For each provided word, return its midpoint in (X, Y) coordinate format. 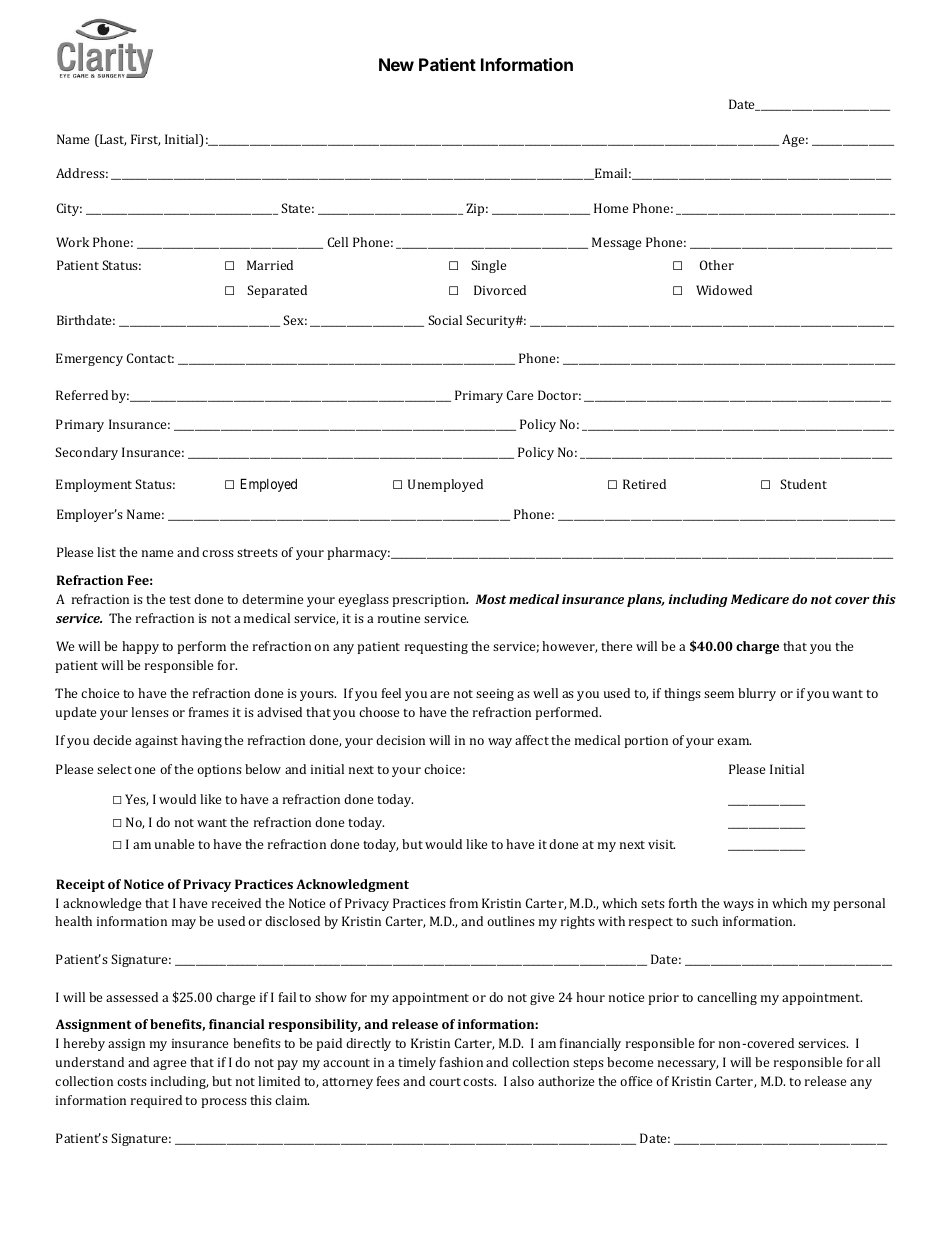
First (145, 140)
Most (490, 599)
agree (169, 1065)
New (396, 64)
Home (611, 208)
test (180, 600)
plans (646, 600)
